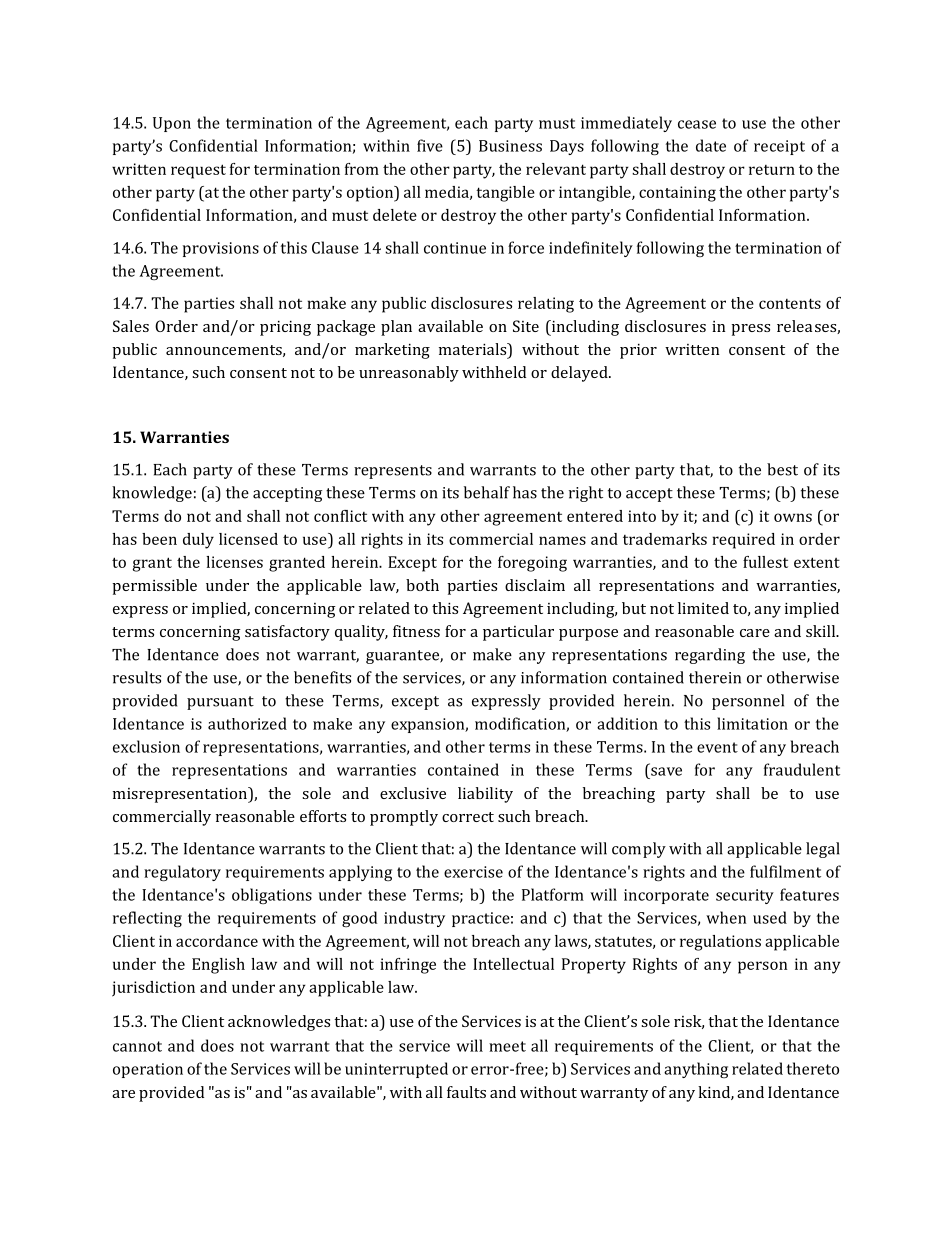 Image resolution: width=952 pixels, height=1233 pixels. Describe the element at coordinates (468, 817) in the image. I see `correct` at that location.
